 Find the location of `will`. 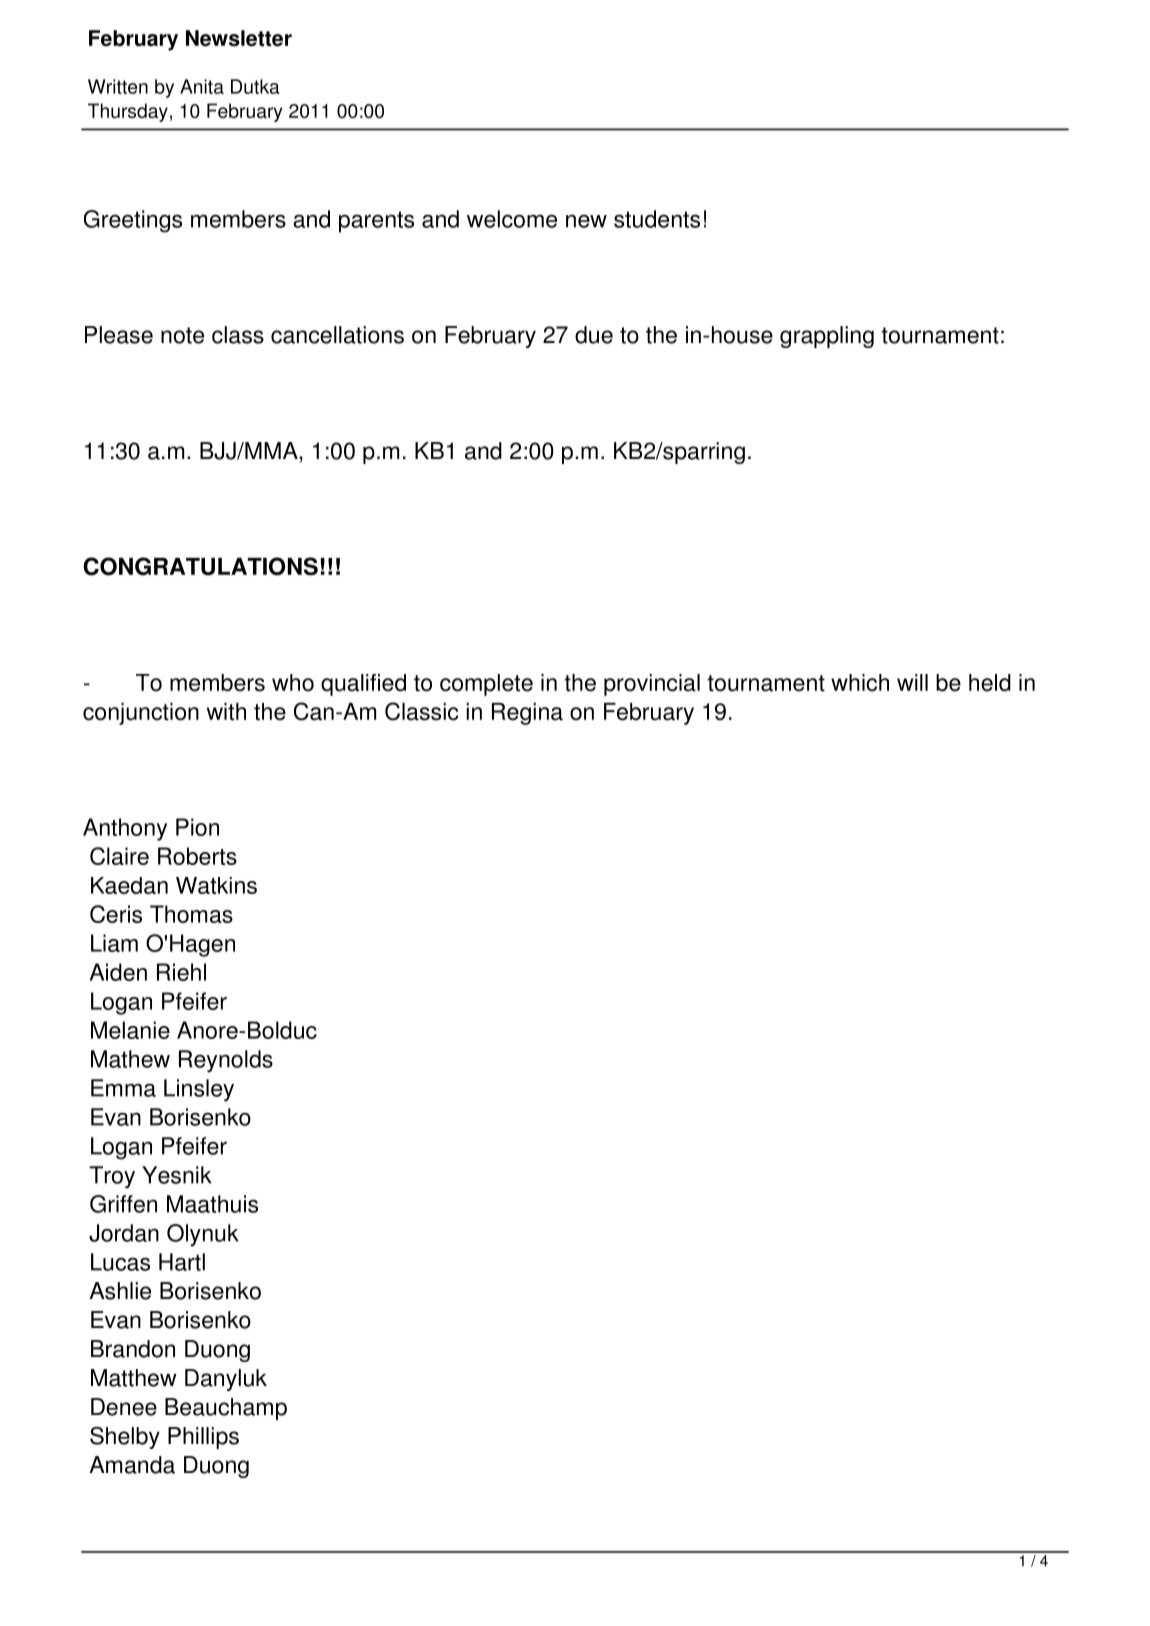

will is located at coordinates (912, 682).
